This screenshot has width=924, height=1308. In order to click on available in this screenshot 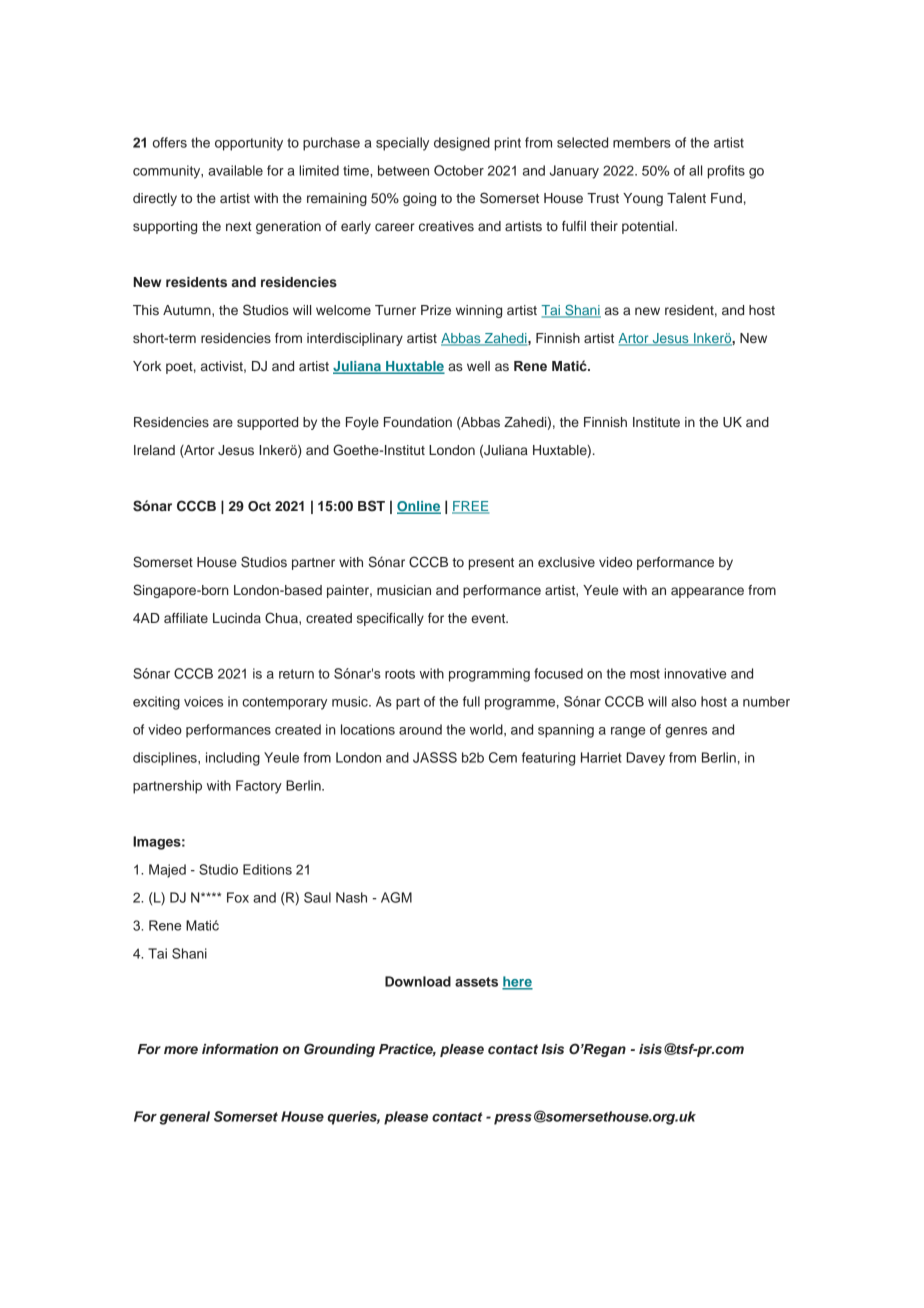, I will do `click(235, 170)`.
